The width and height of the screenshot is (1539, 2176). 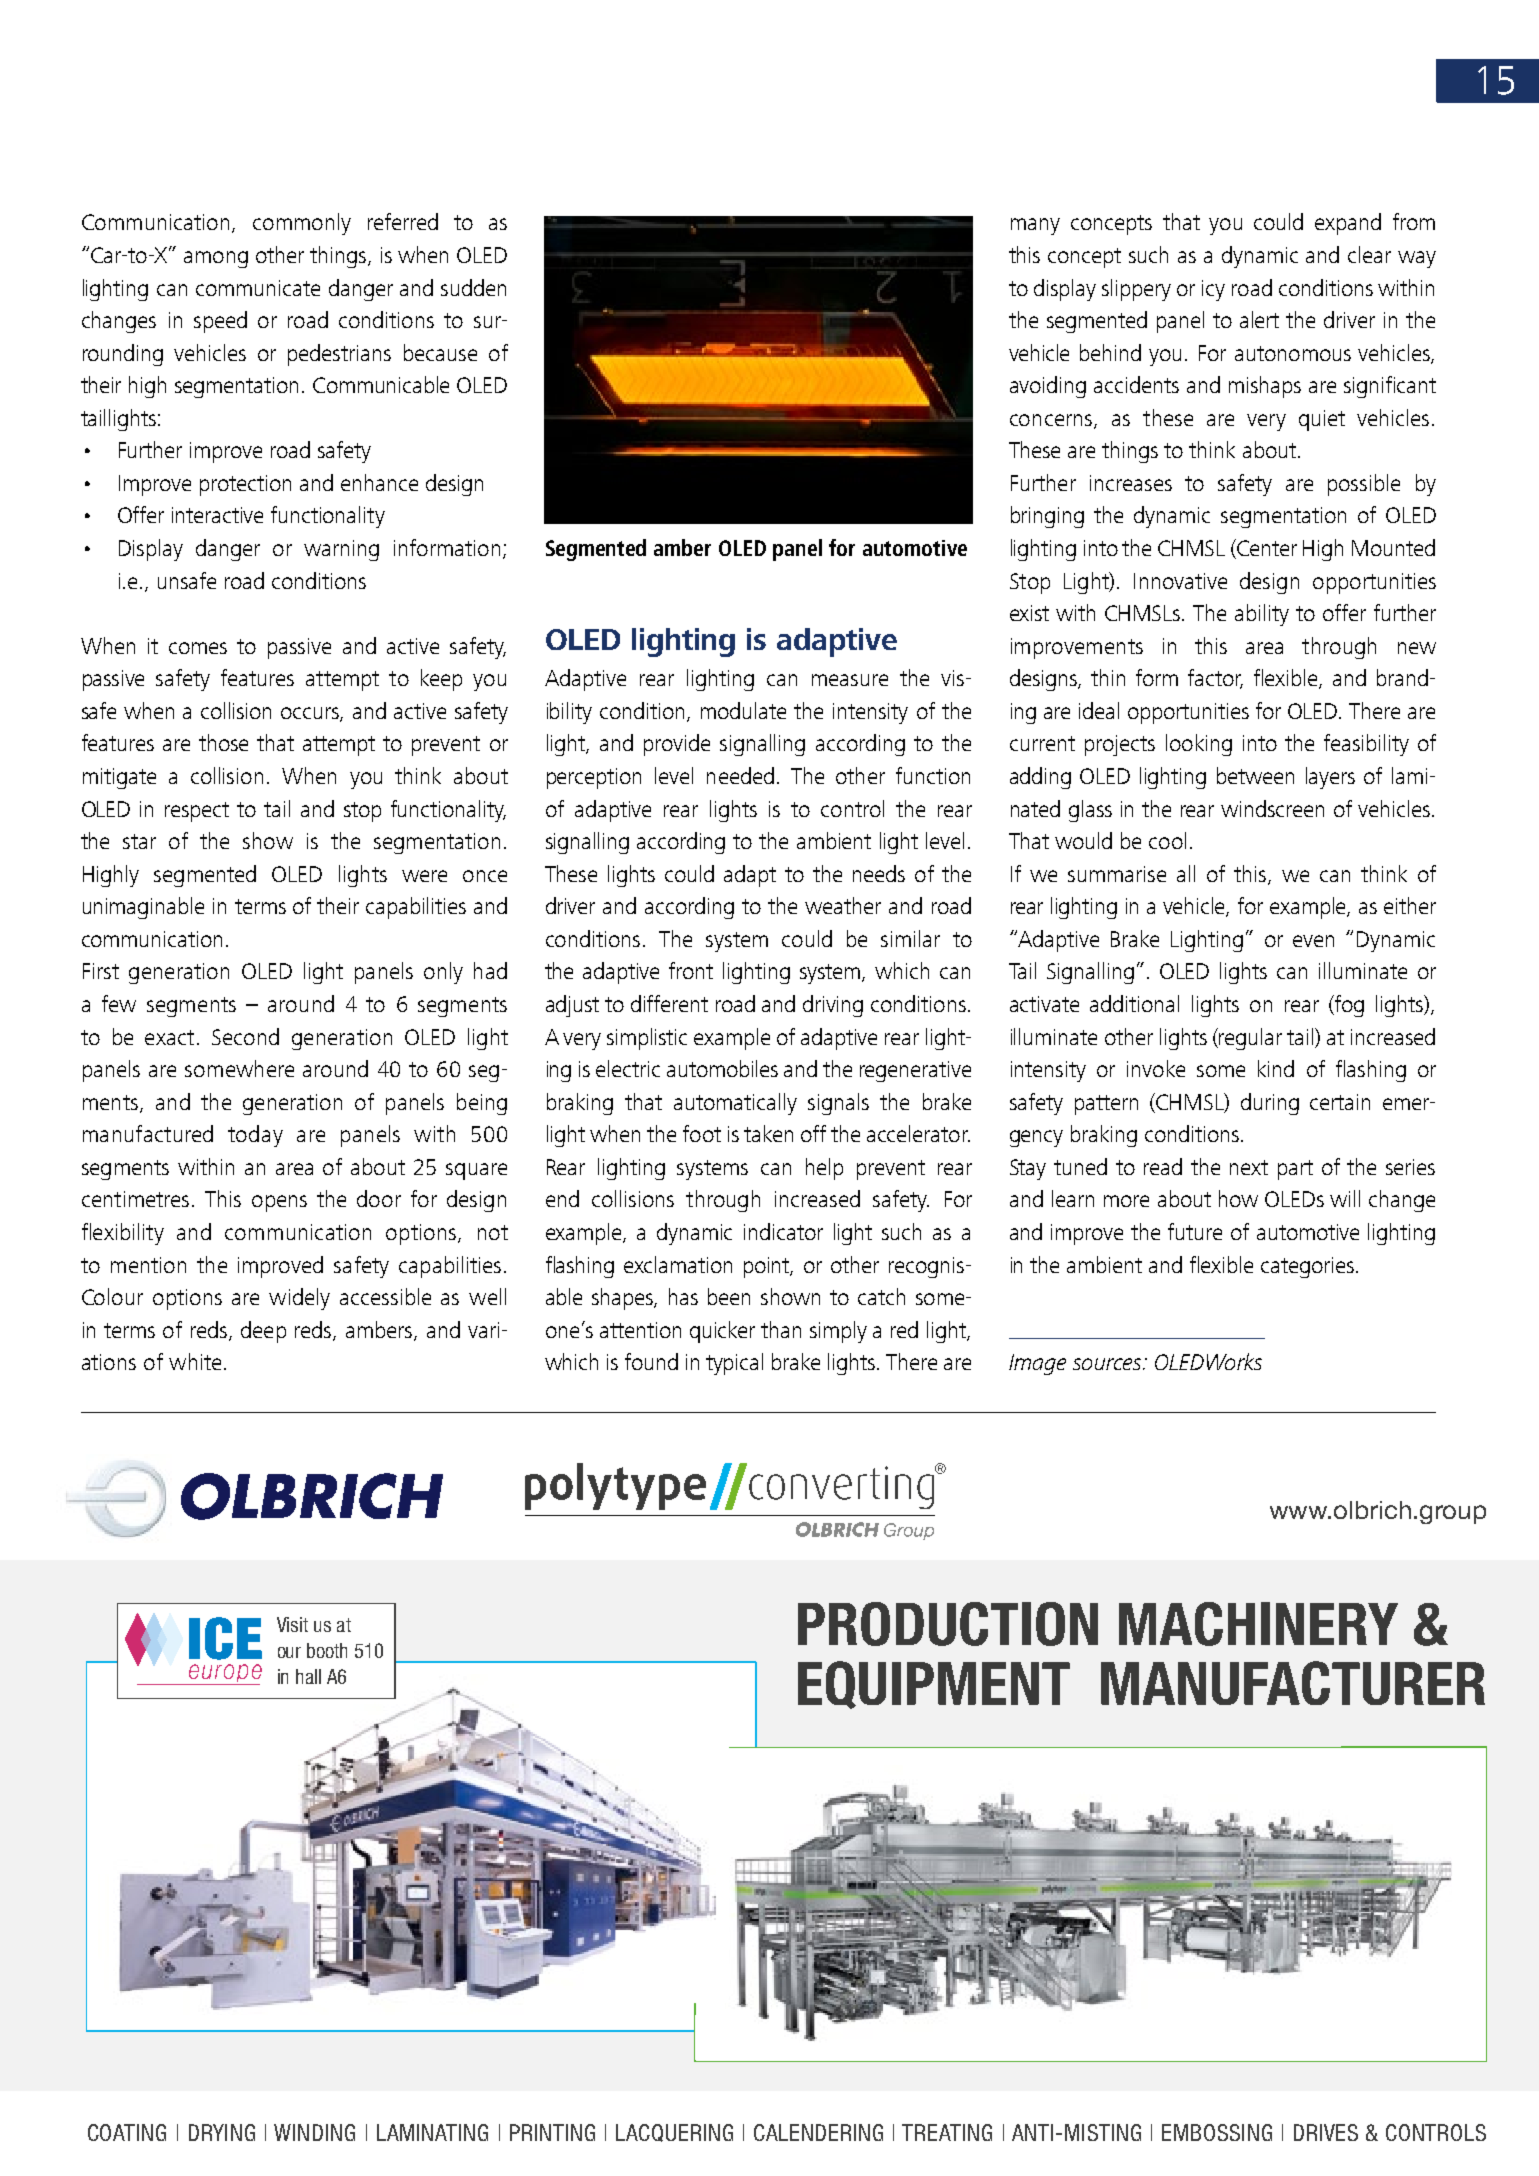 I want to click on icy, so click(x=1213, y=290).
